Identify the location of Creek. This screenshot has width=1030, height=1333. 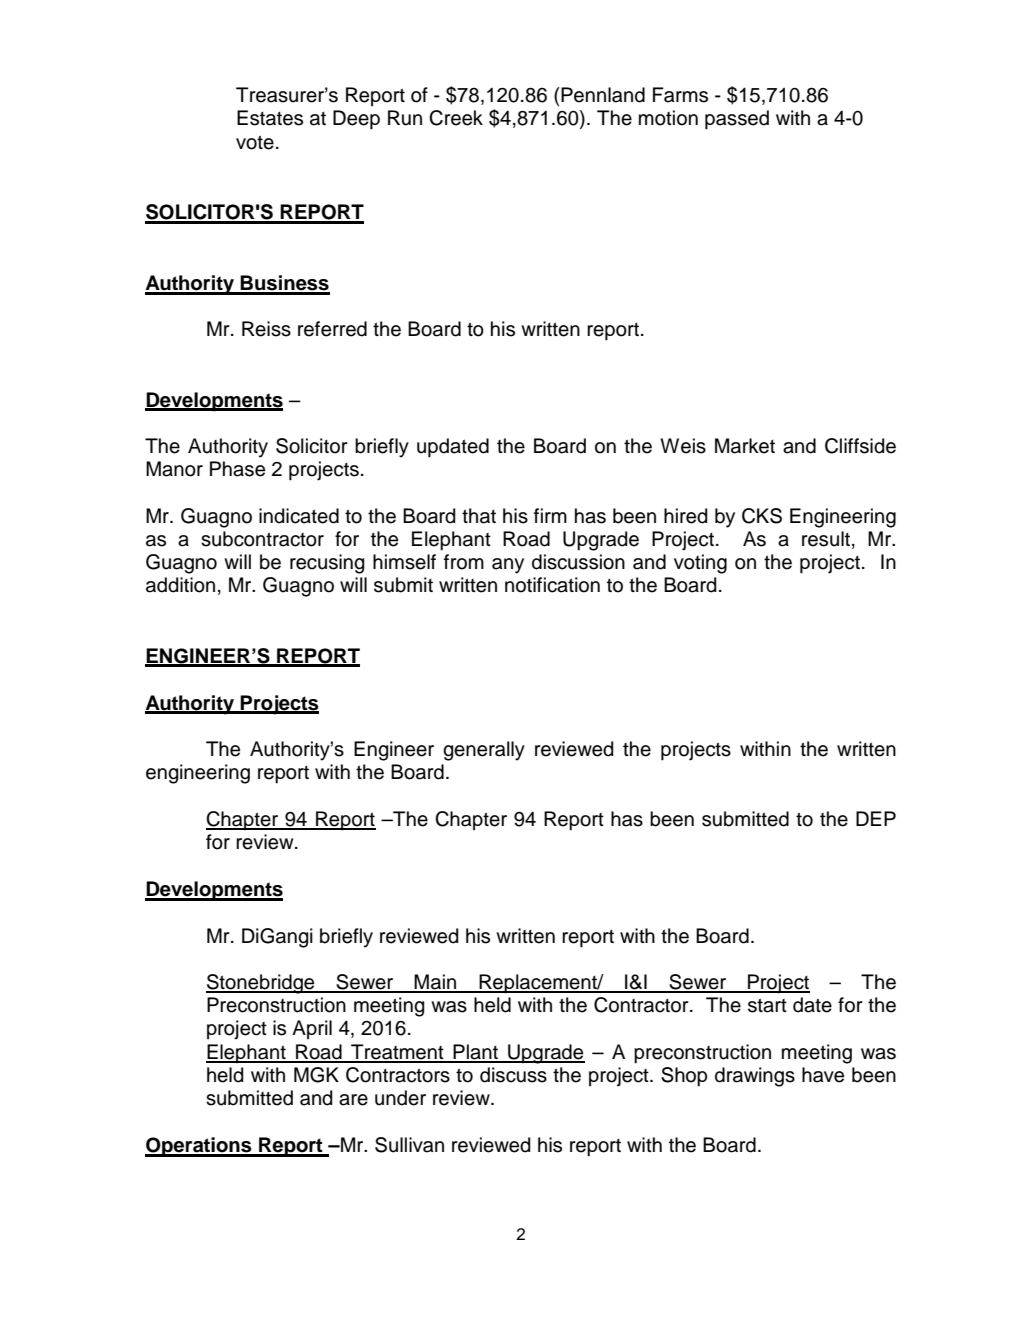
(456, 118).
